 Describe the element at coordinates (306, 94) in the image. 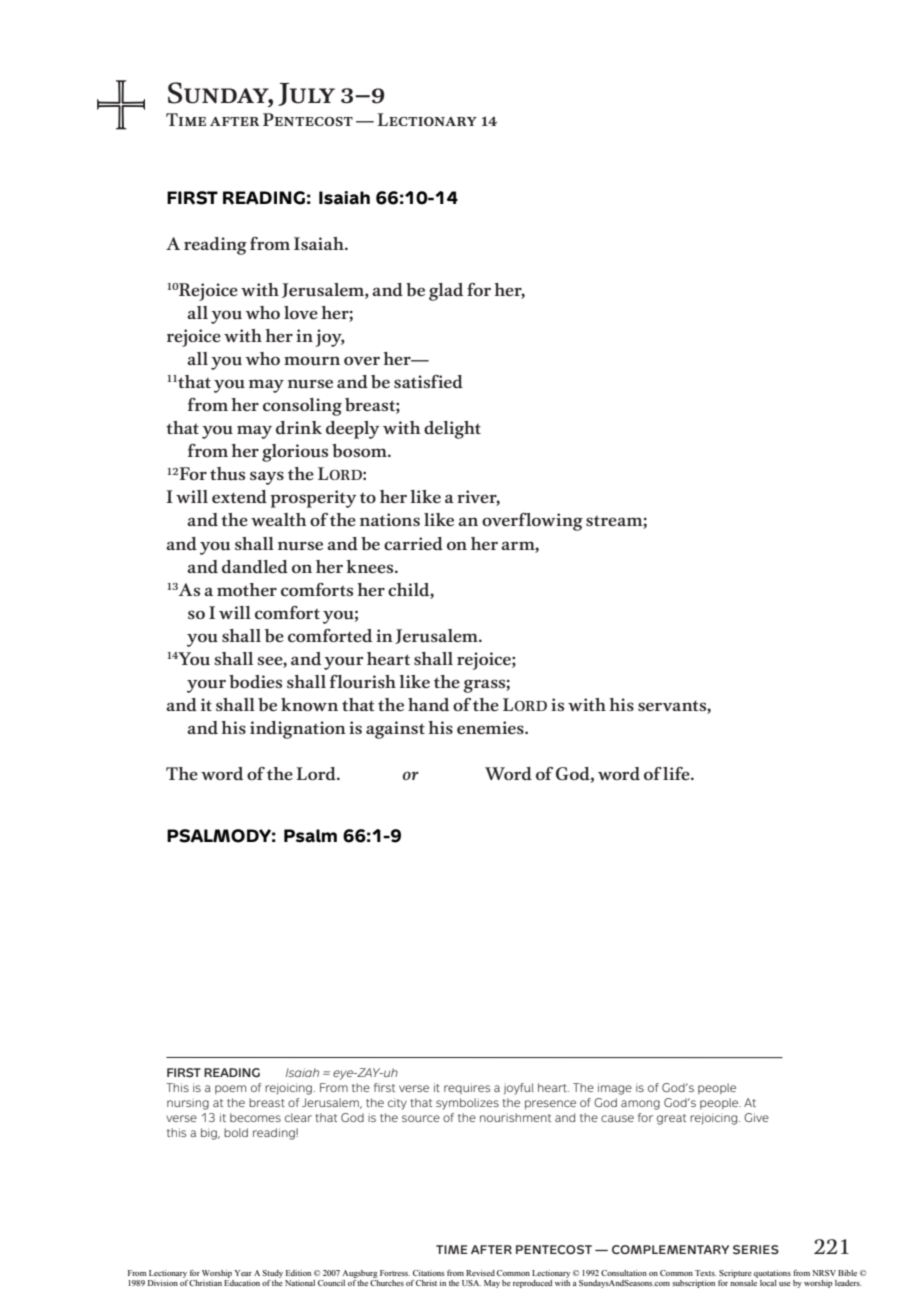

I see `July` at that location.
